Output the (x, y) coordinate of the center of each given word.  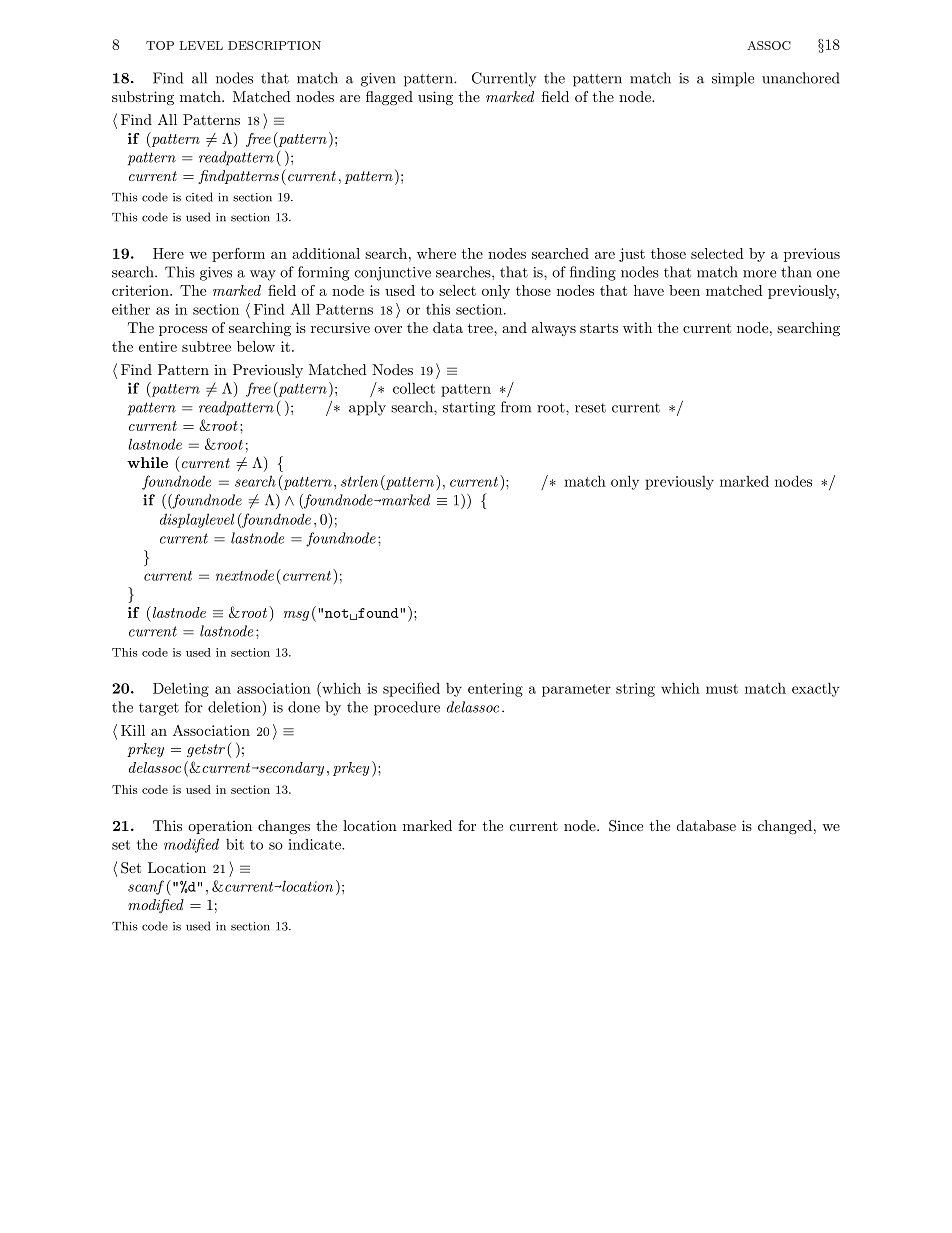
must (722, 689)
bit (235, 844)
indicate (315, 844)
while (147, 462)
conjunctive (393, 274)
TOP (160, 45)
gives (216, 274)
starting (469, 409)
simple (733, 79)
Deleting (181, 690)
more (759, 274)
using (435, 98)
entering (495, 690)
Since (626, 826)
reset (590, 408)
